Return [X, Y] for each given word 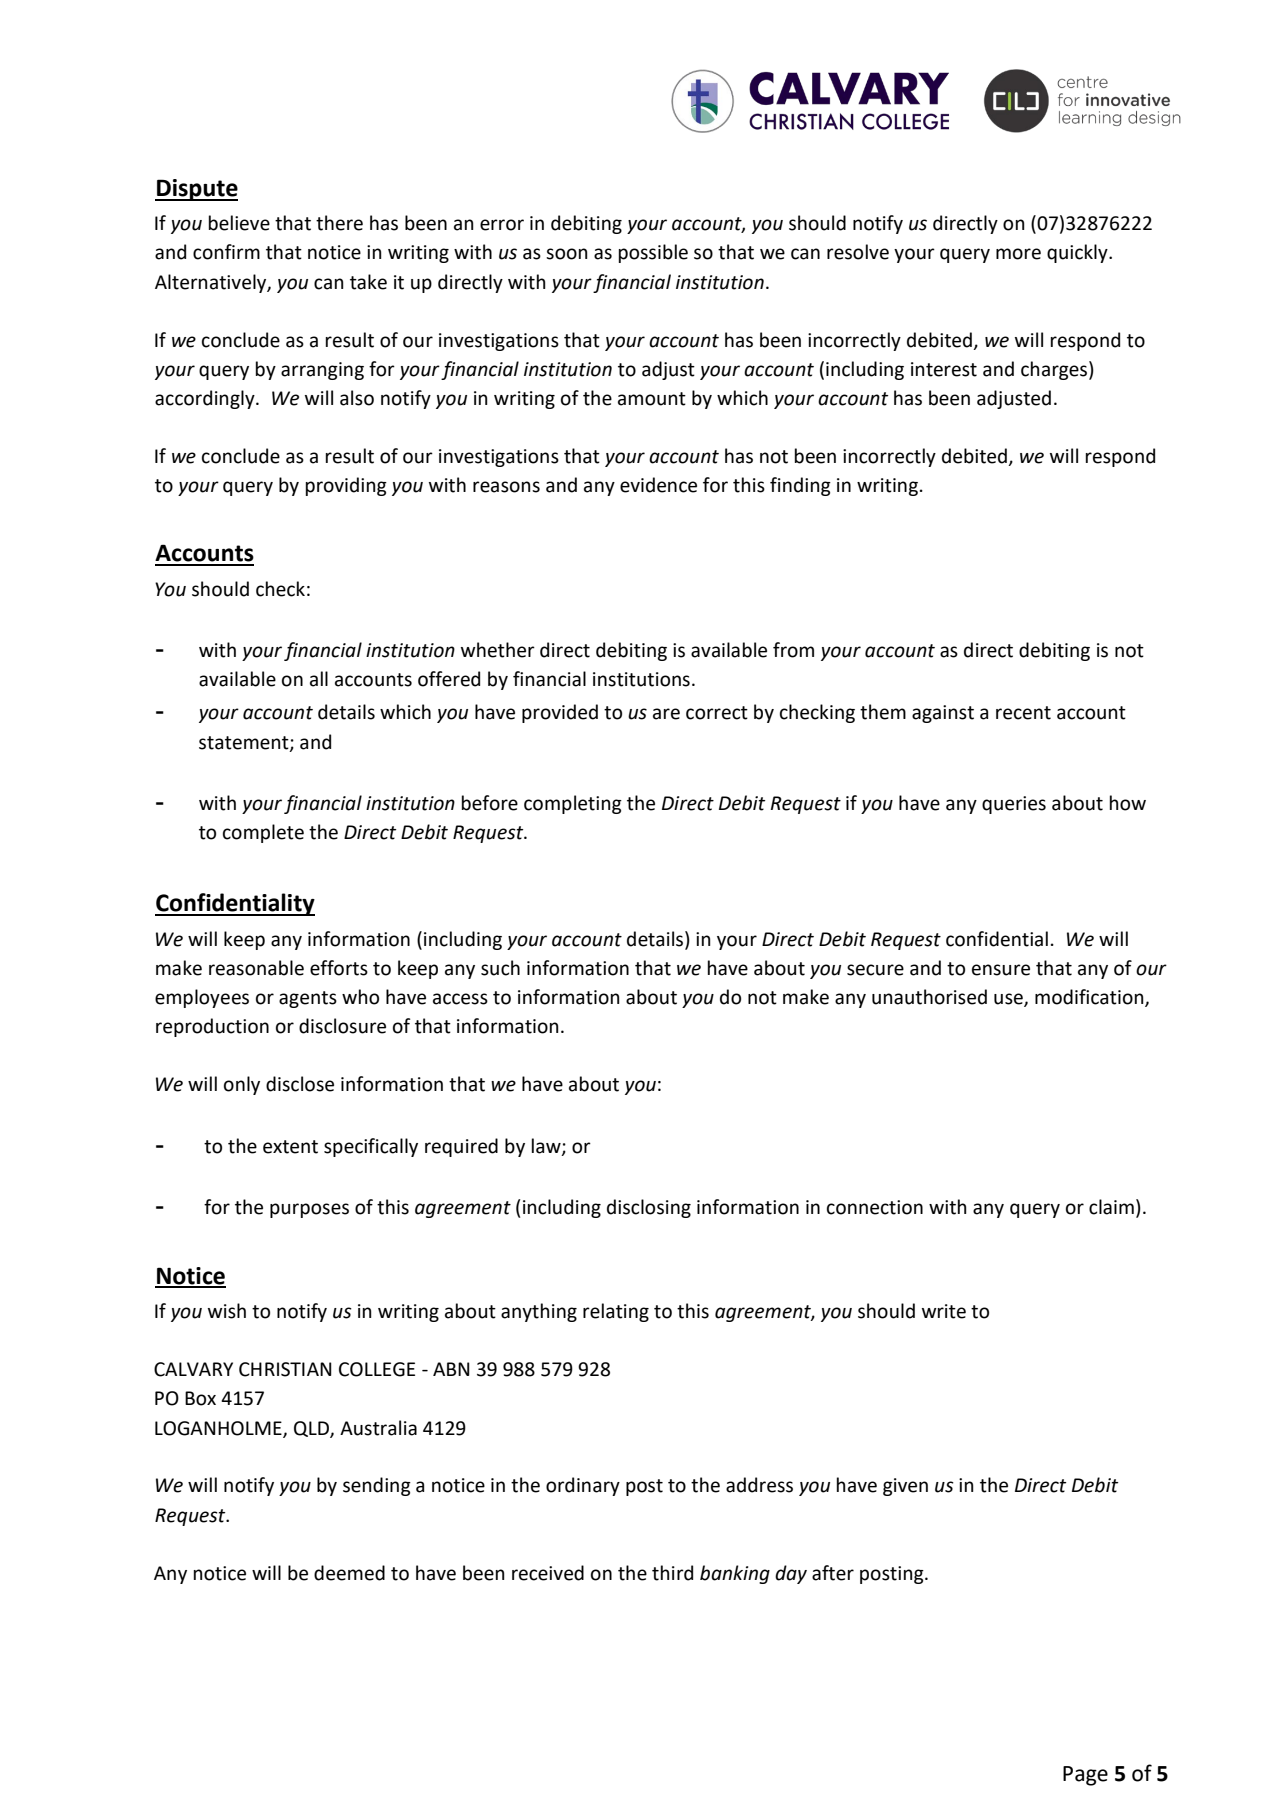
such [500, 968]
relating [616, 1312]
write [944, 1311]
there [339, 223]
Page [1085, 1776]
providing [346, 486]
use [1009, 1000]
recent [1023, 713]
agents [308, 999]
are [666, 714]
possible [653, 253]
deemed [349, 1573]
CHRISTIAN [285, 1369]
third [672, 1573]
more [1018, 254]
